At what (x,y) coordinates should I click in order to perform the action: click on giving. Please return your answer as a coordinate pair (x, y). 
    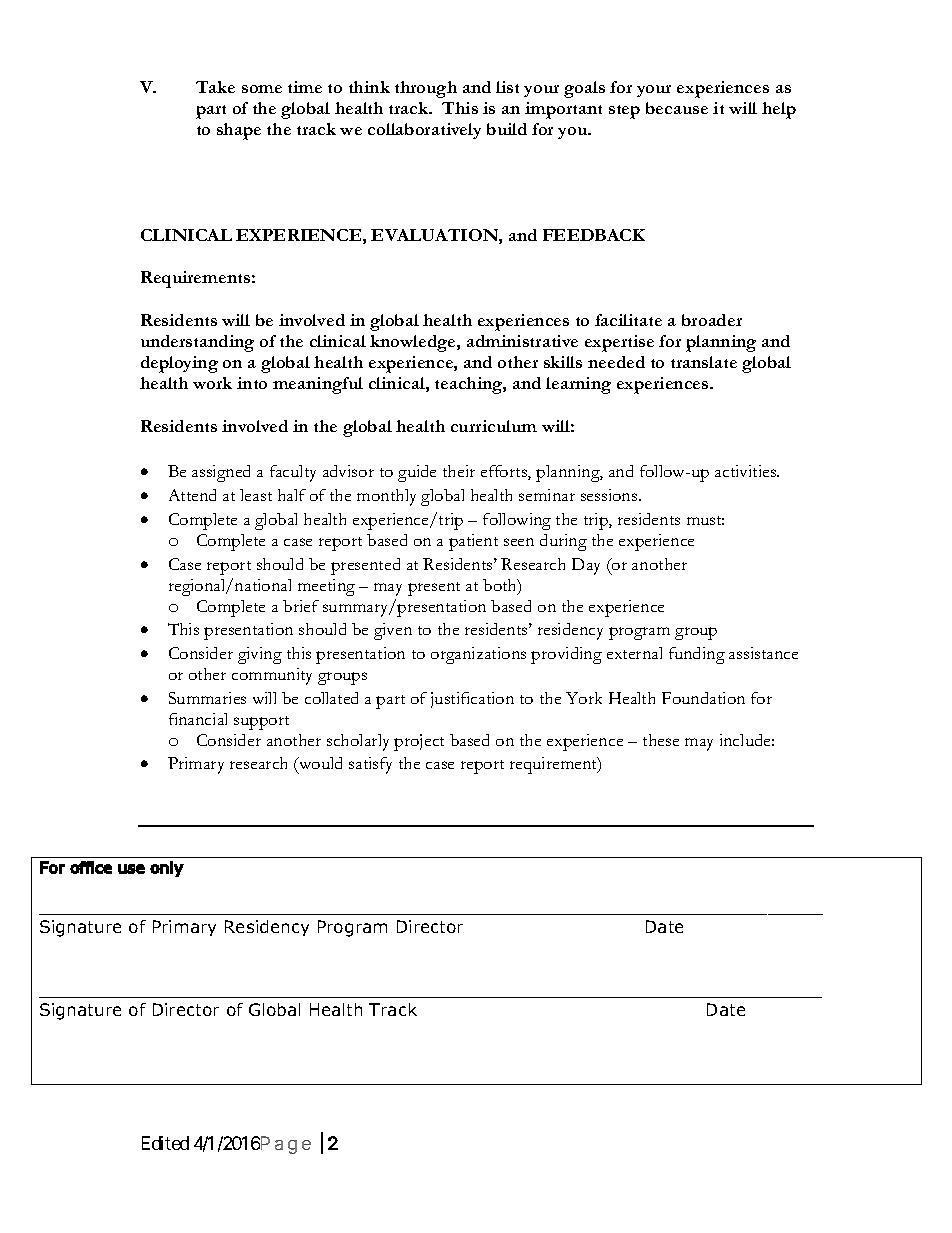
    Looking at the image, I should click on (260, 655).
